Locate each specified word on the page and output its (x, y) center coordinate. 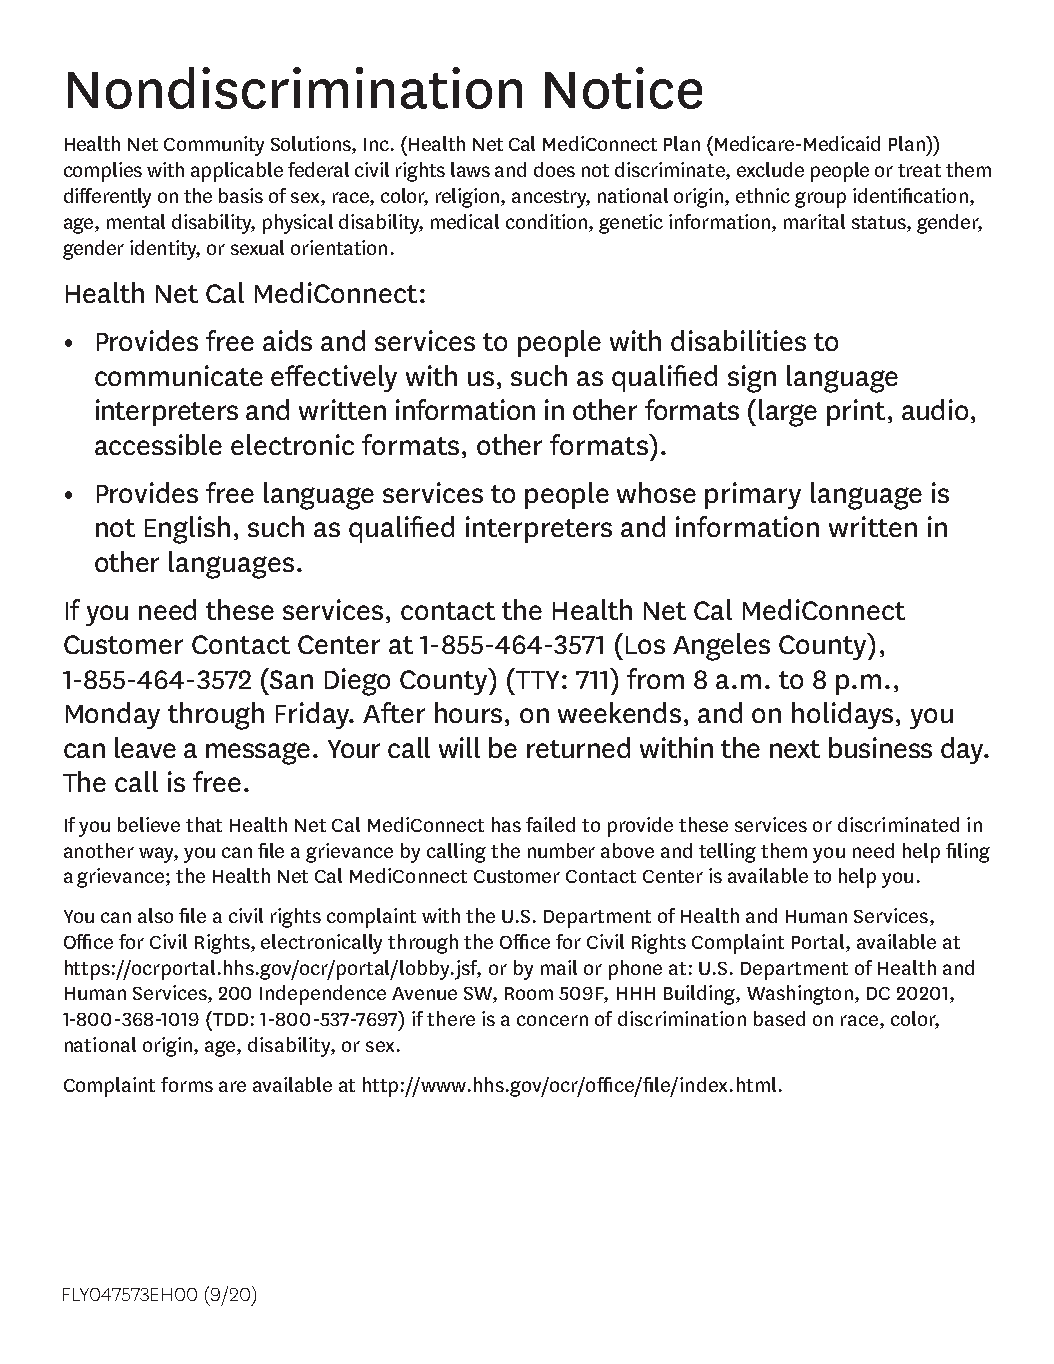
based (779, 1018)
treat (919, 170)
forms (187, 1084)
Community (214, 146)
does (554, 169)
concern (552, 1020)
